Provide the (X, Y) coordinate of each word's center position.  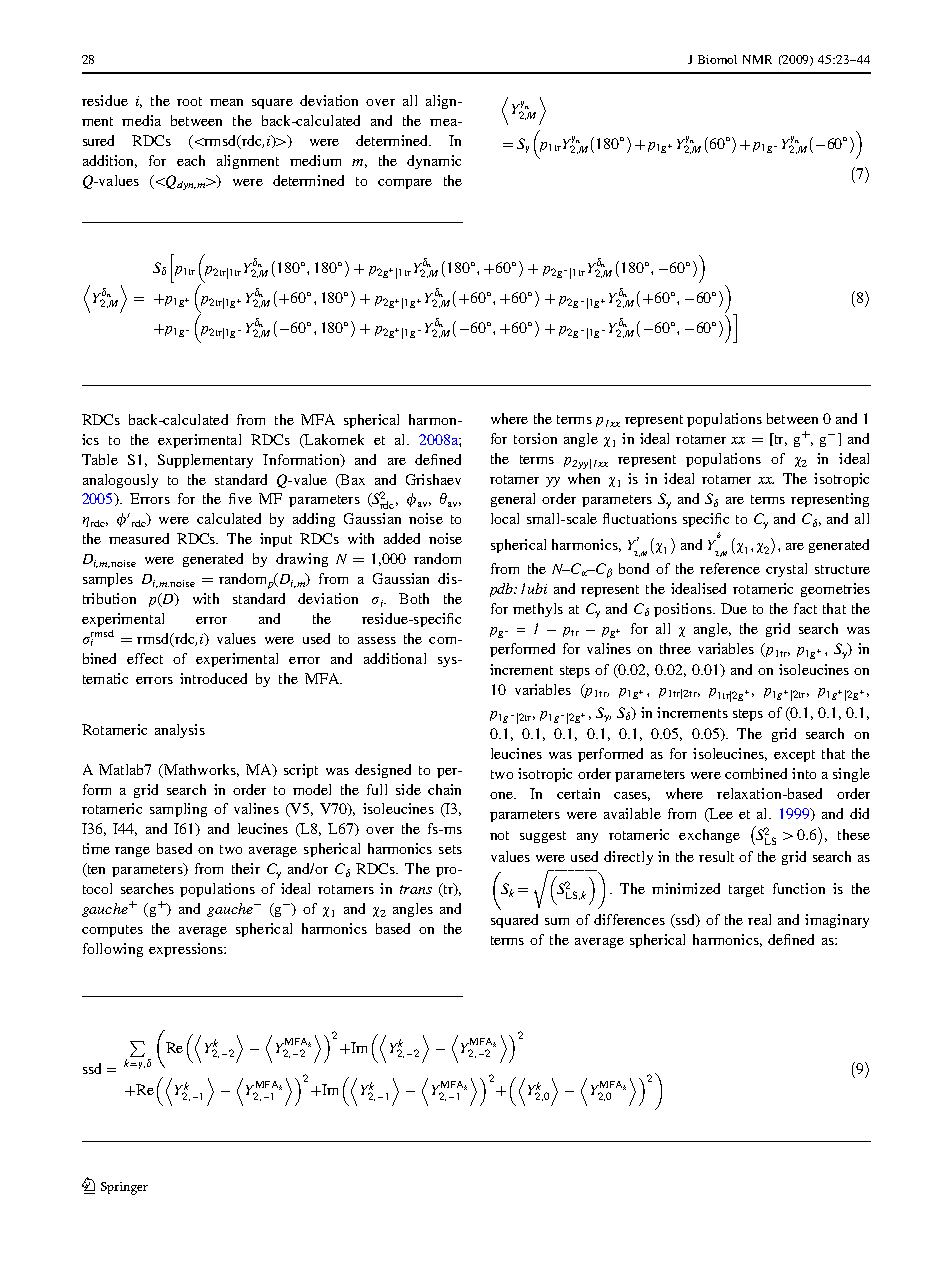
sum (557, 921)
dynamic (434, 162)
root (189, 101)
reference (730, 568)
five (240, 498)
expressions (187, 950)
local (505, 518)
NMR (757, 59)
